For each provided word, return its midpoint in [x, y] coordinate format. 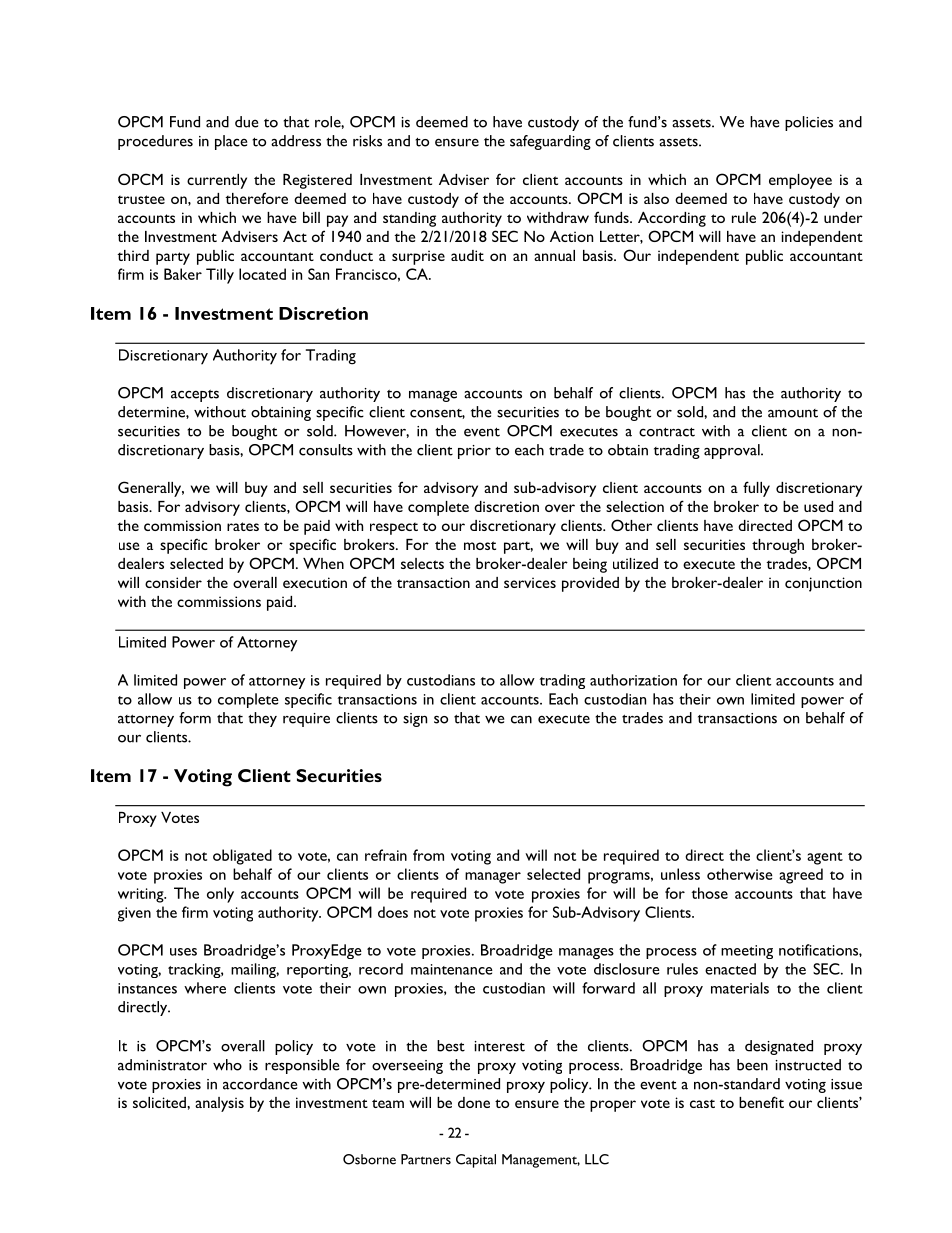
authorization [633, 680]
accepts [195, 396]
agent [825, 858]
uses [183, 952]
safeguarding [550, 142]
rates [243, 526]
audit [467, 255]
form [195, 718]
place [231, 142]
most [480, 545]
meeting [747, 952]
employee [800, 181]
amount [793, 413]
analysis [219, 1104]
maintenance [452, 969]
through [778, 546]
